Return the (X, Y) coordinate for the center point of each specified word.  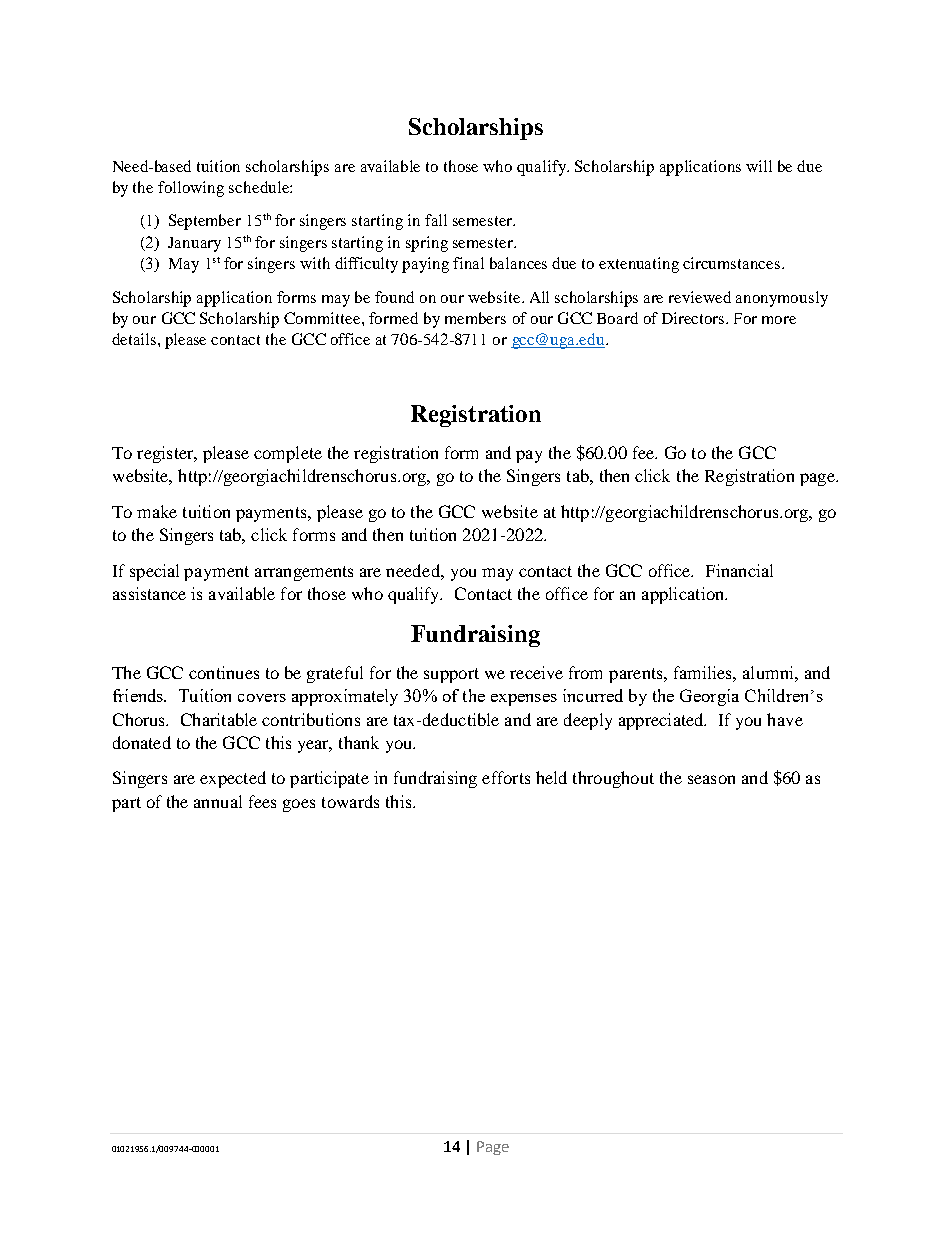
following (191, 189)
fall (436, 220)
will (759, 166)
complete (288, 454)
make (157, 511)
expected (233, 779)
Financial (739, 570)
